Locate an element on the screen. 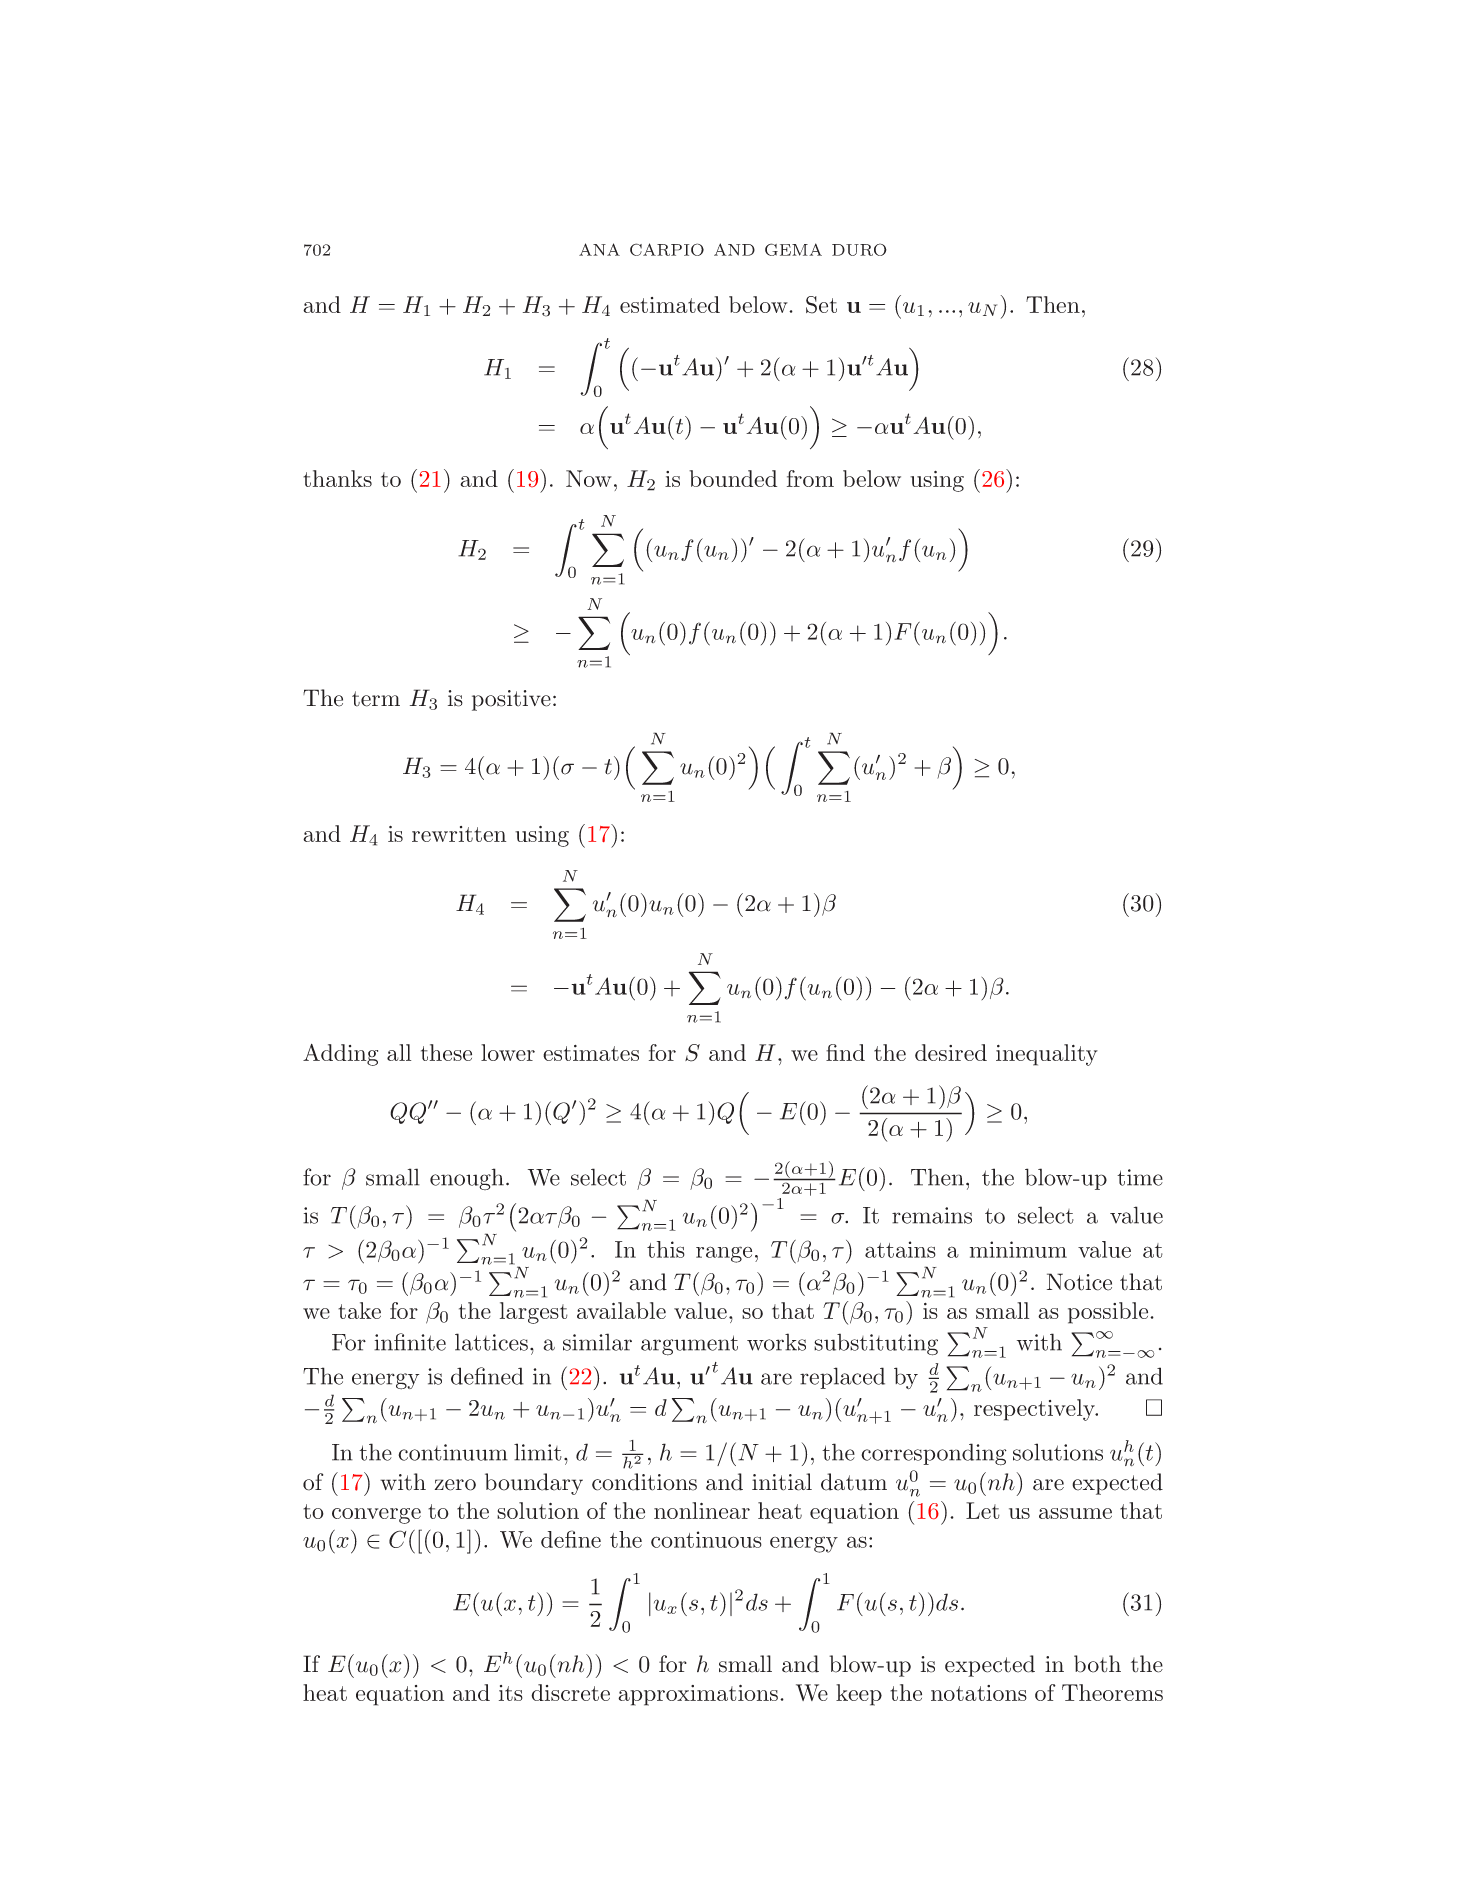 The width and height of the screenshot is (1463, 1894). ANA is located at coordinates (599, 249).
